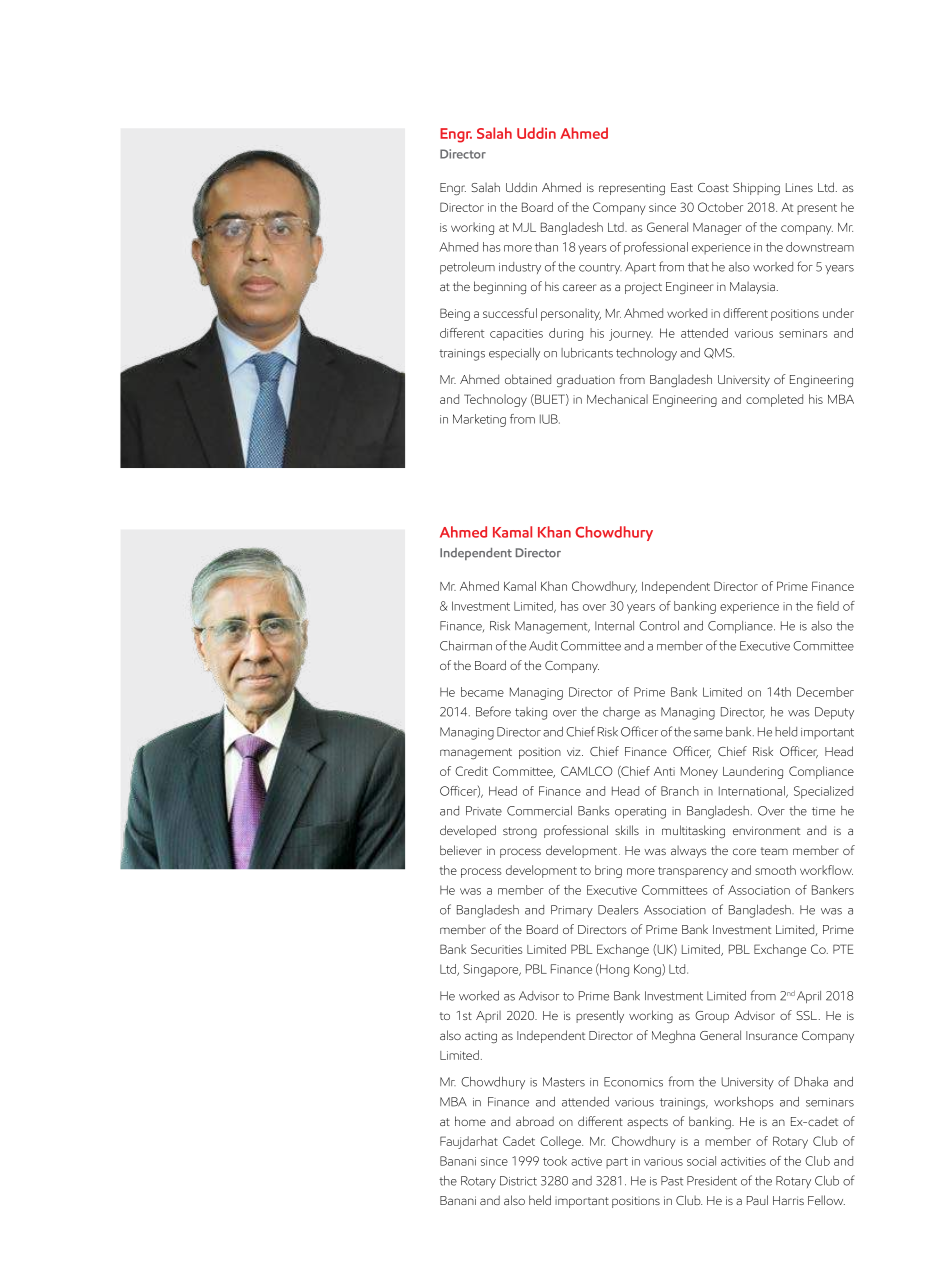 This page has width=942, height=1288. Describe the element at coordinates (788, 1200) in the page. I see `Harris` at that location.
